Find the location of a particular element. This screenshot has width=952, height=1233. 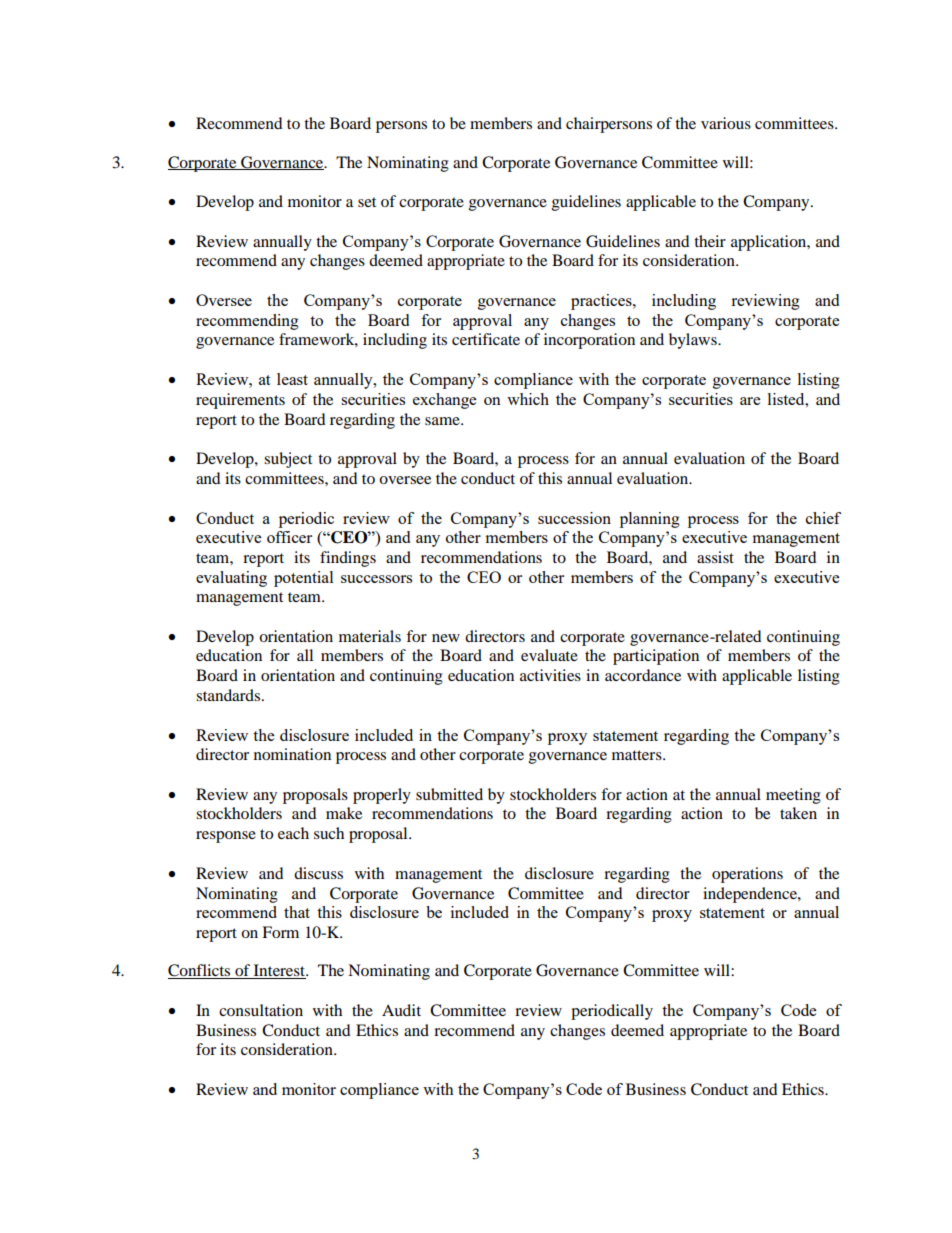

potential is located at coordinates (303, 579).
